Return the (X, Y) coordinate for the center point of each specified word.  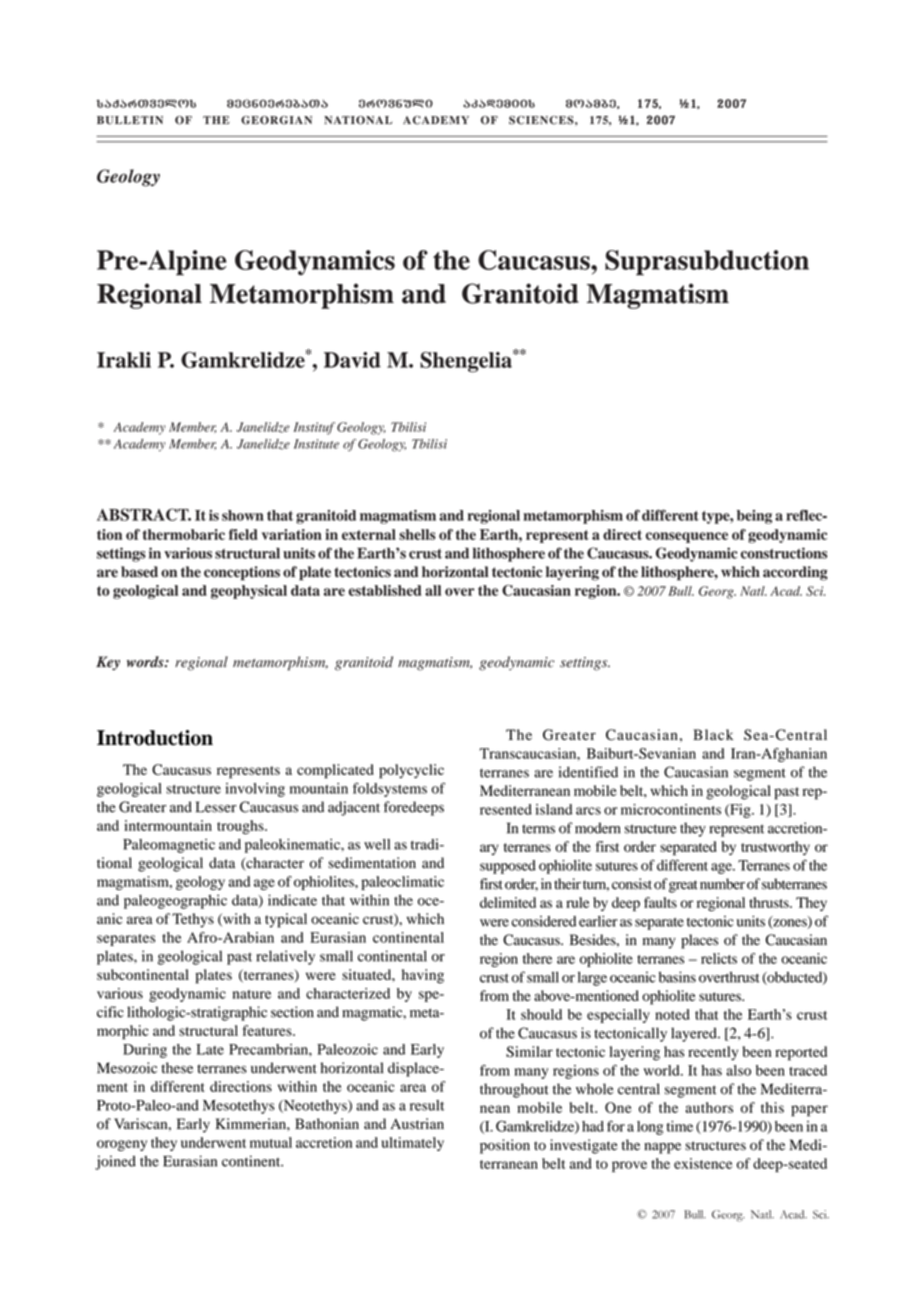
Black (713, 734)
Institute (316, 444)
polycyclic (411, 771)
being (754, 517)
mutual (271, 1142)
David (352, 360)
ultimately (413, 1144)
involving (255, 790)
